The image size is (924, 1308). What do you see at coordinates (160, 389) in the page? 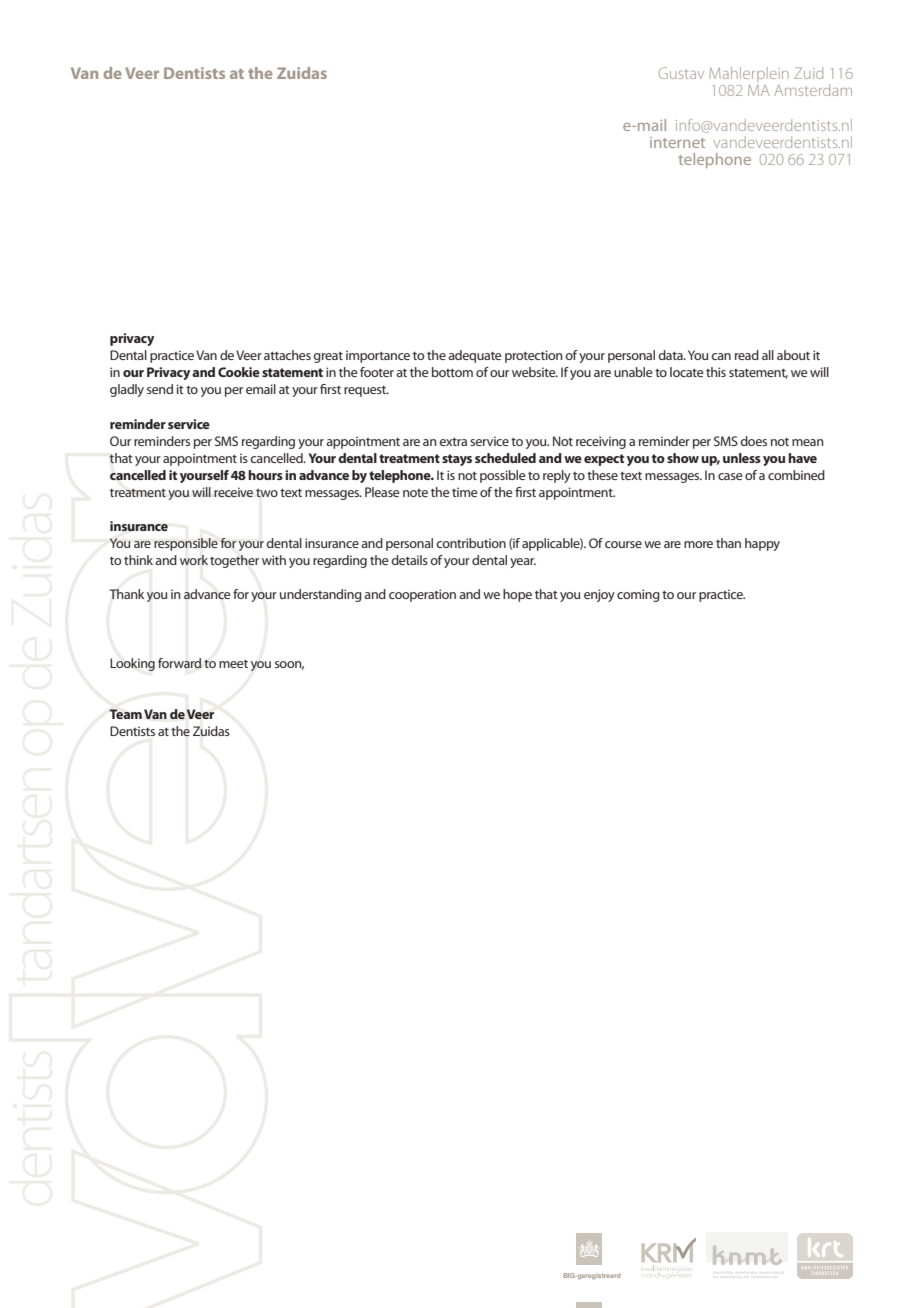
I see `send` at bounding box center [160, 389].
